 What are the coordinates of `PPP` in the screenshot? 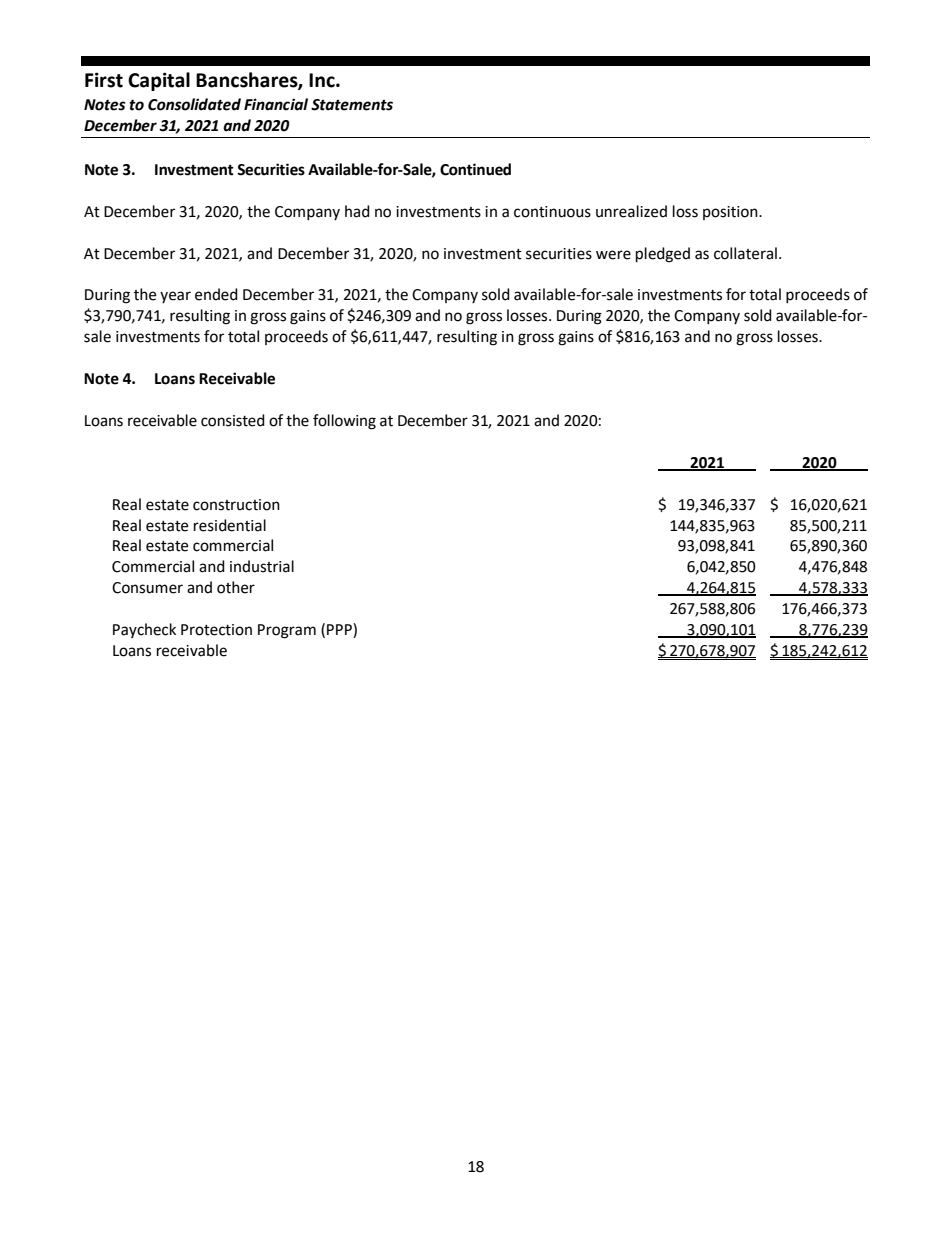 It's located at (340, 629).
